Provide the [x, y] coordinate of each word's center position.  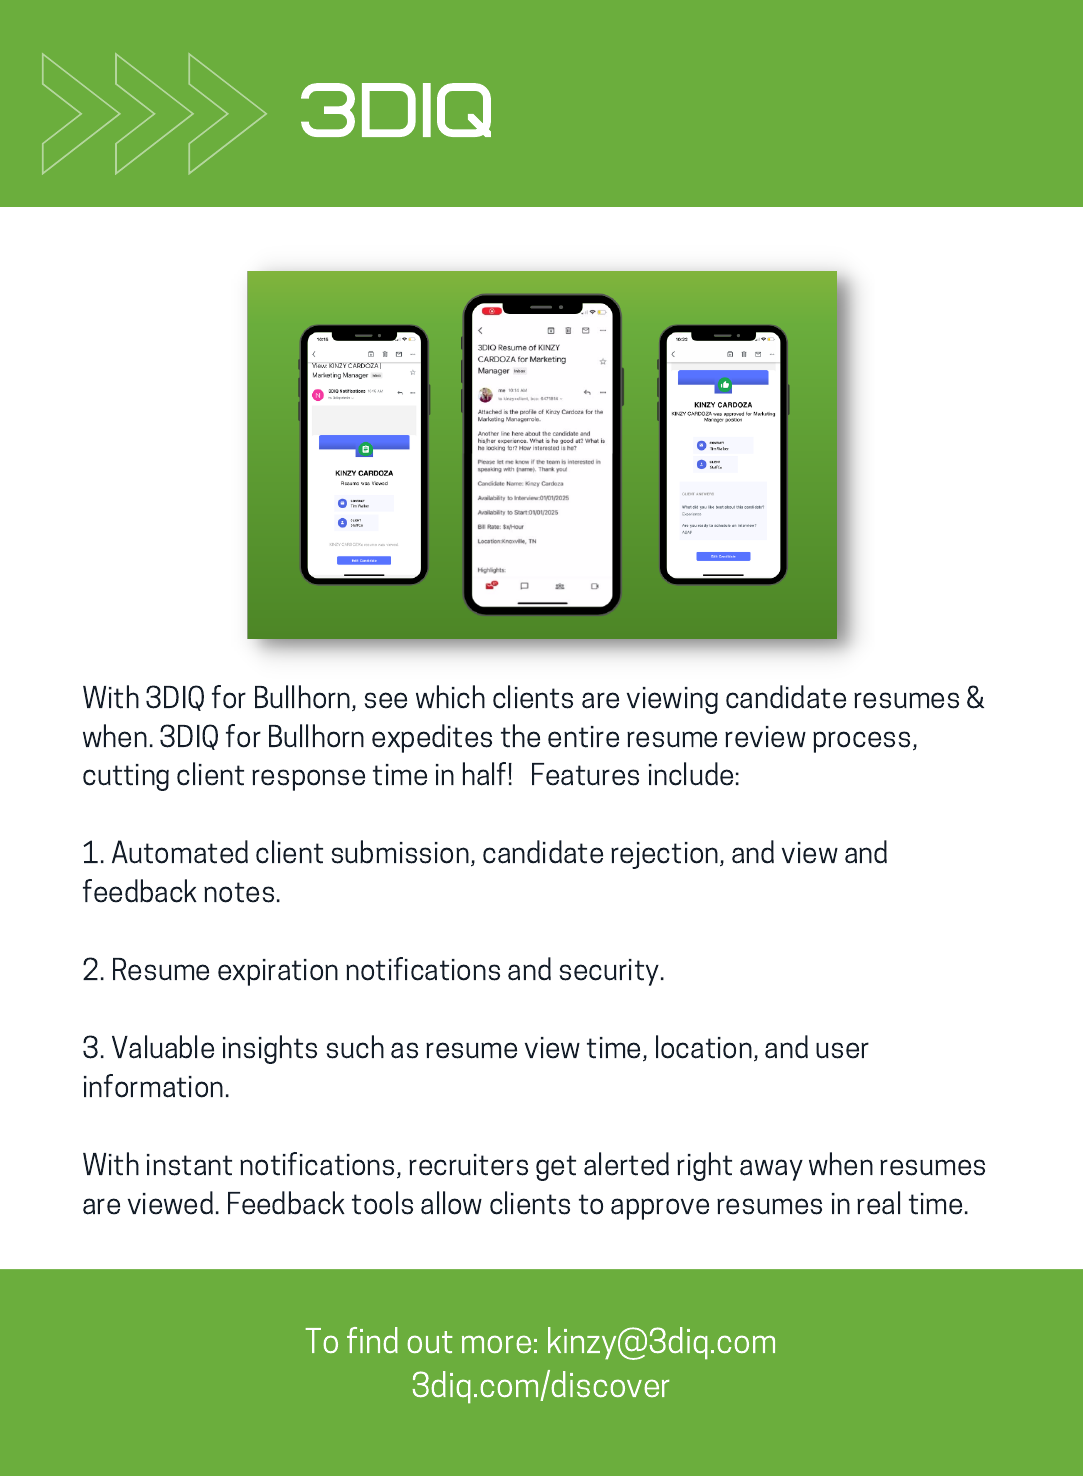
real [878, 1203]
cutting [126, 777]
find [372, 1340]
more [496, 1344]
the [520, 736]
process [861, 742]
